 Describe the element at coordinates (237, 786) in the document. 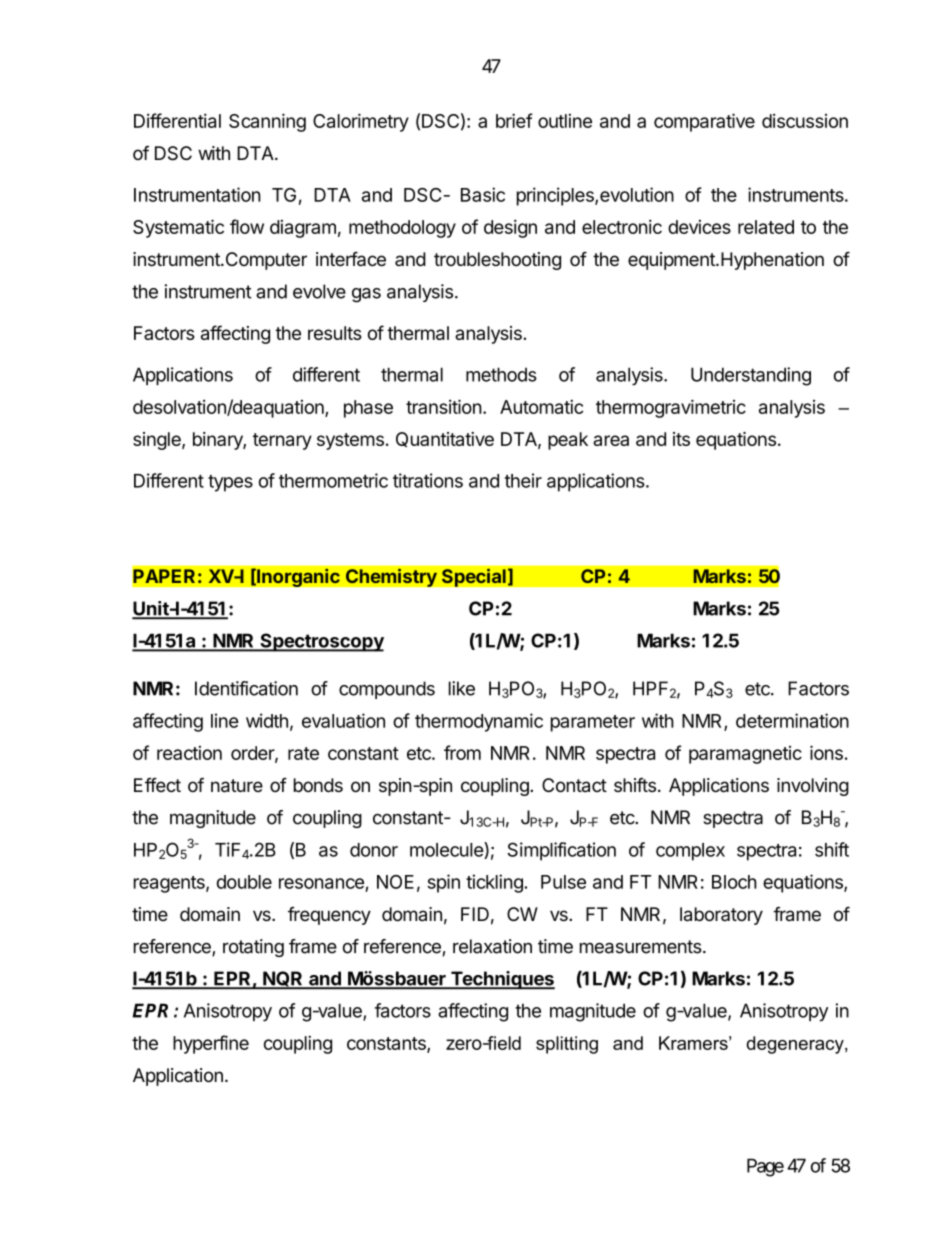

I see `nature` at that location.
